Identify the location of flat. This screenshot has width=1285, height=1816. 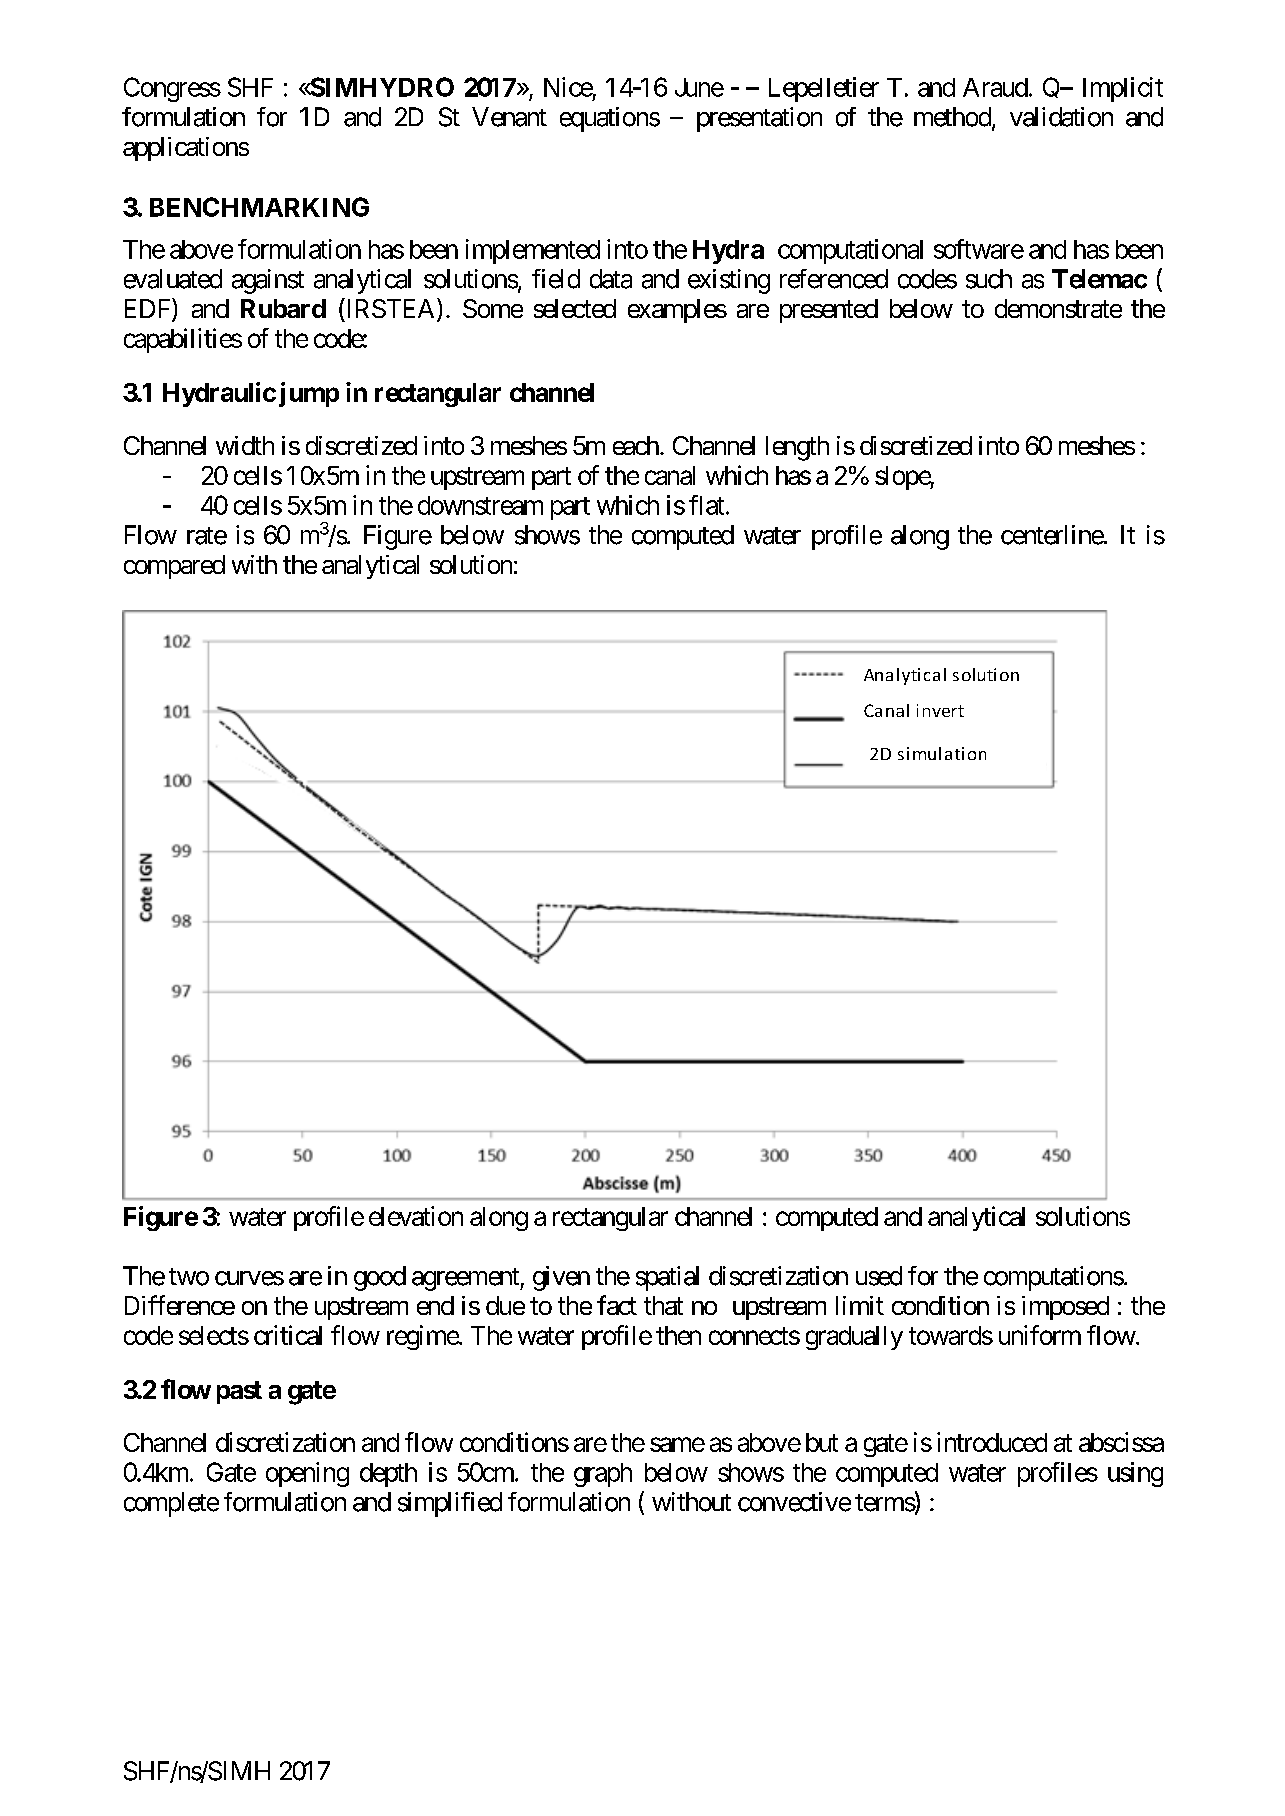
(706, 505).
